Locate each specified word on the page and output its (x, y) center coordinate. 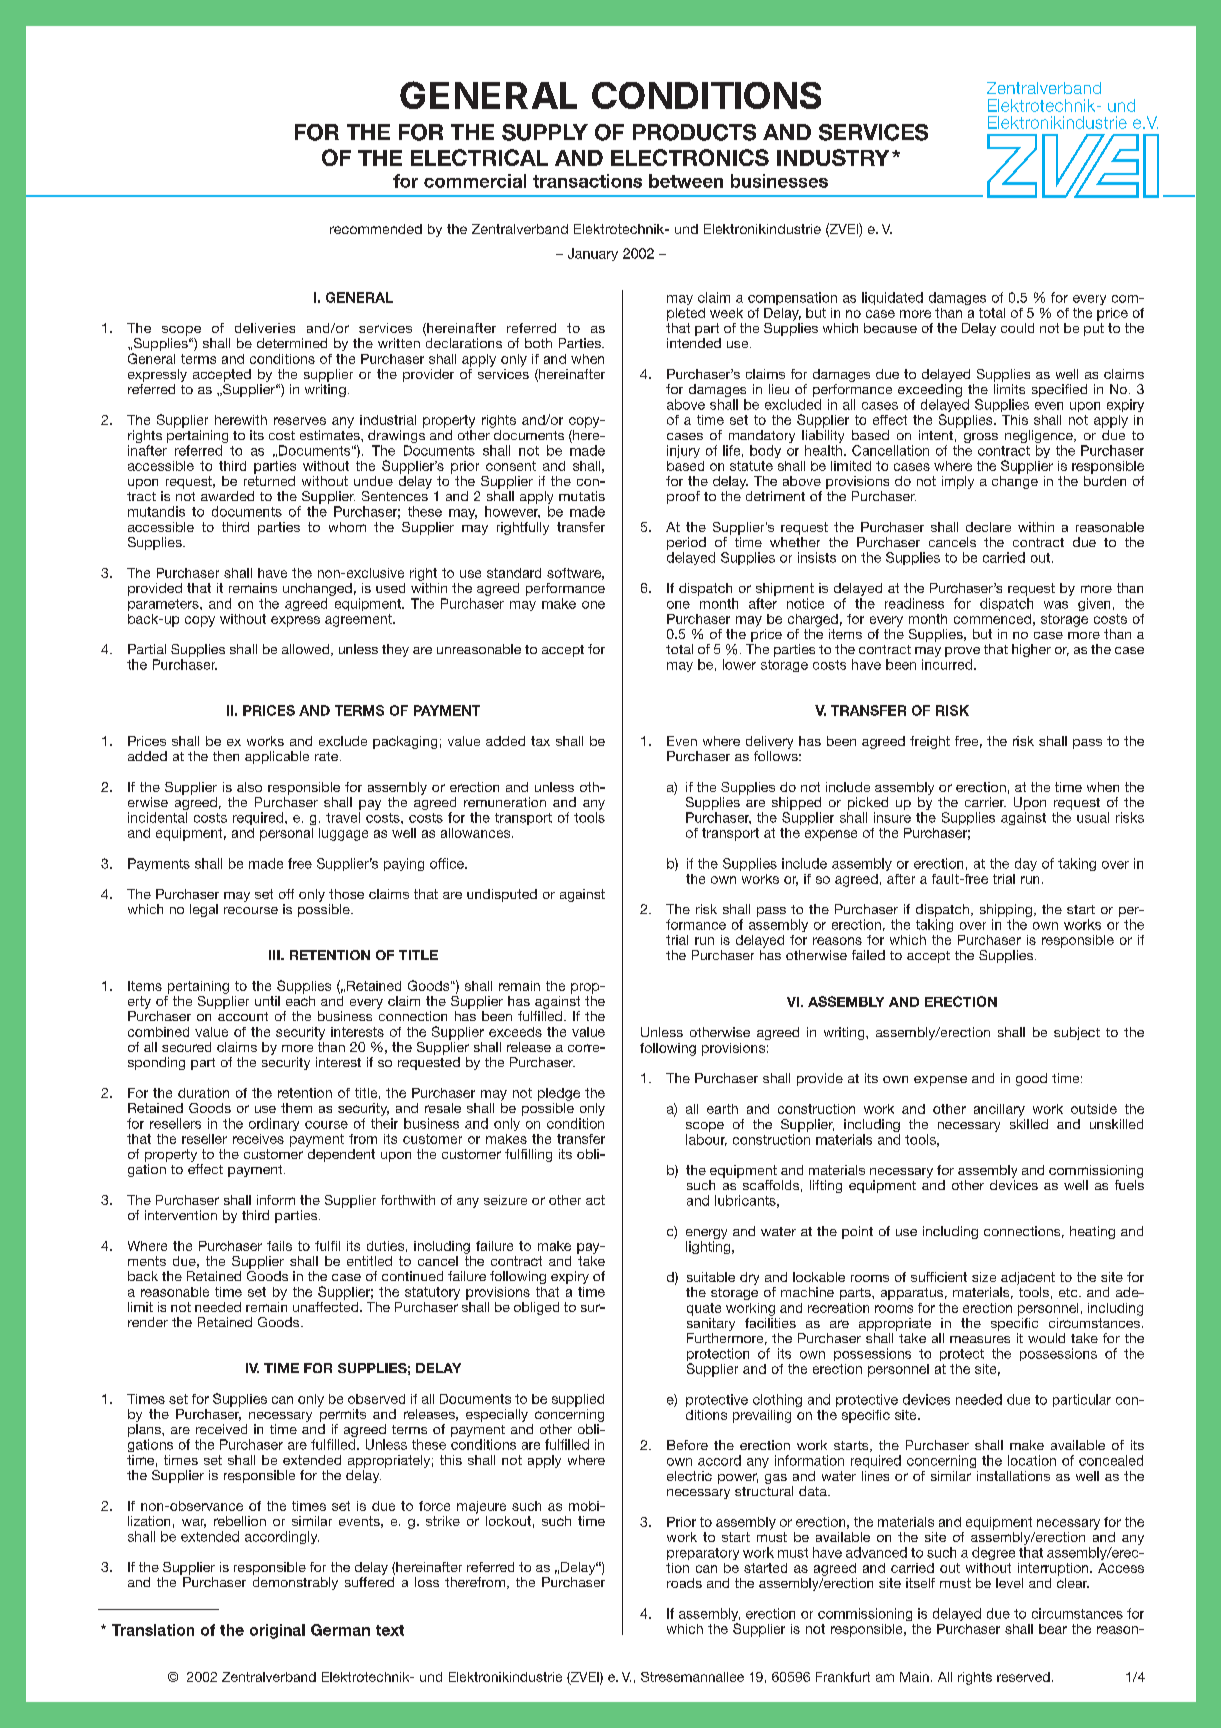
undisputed (502, 895)
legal (204, 910)
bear (1053, 1629)
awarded (227, 496)
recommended (376, 229)
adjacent (1028, 1278)
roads (684, 1583)
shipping (1006, 912)
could (1017, 328)
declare (988, 527)
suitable (711, 1277)
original (277, 1631)
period (686, 543)
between (686, 181)
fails (279, 1246)
